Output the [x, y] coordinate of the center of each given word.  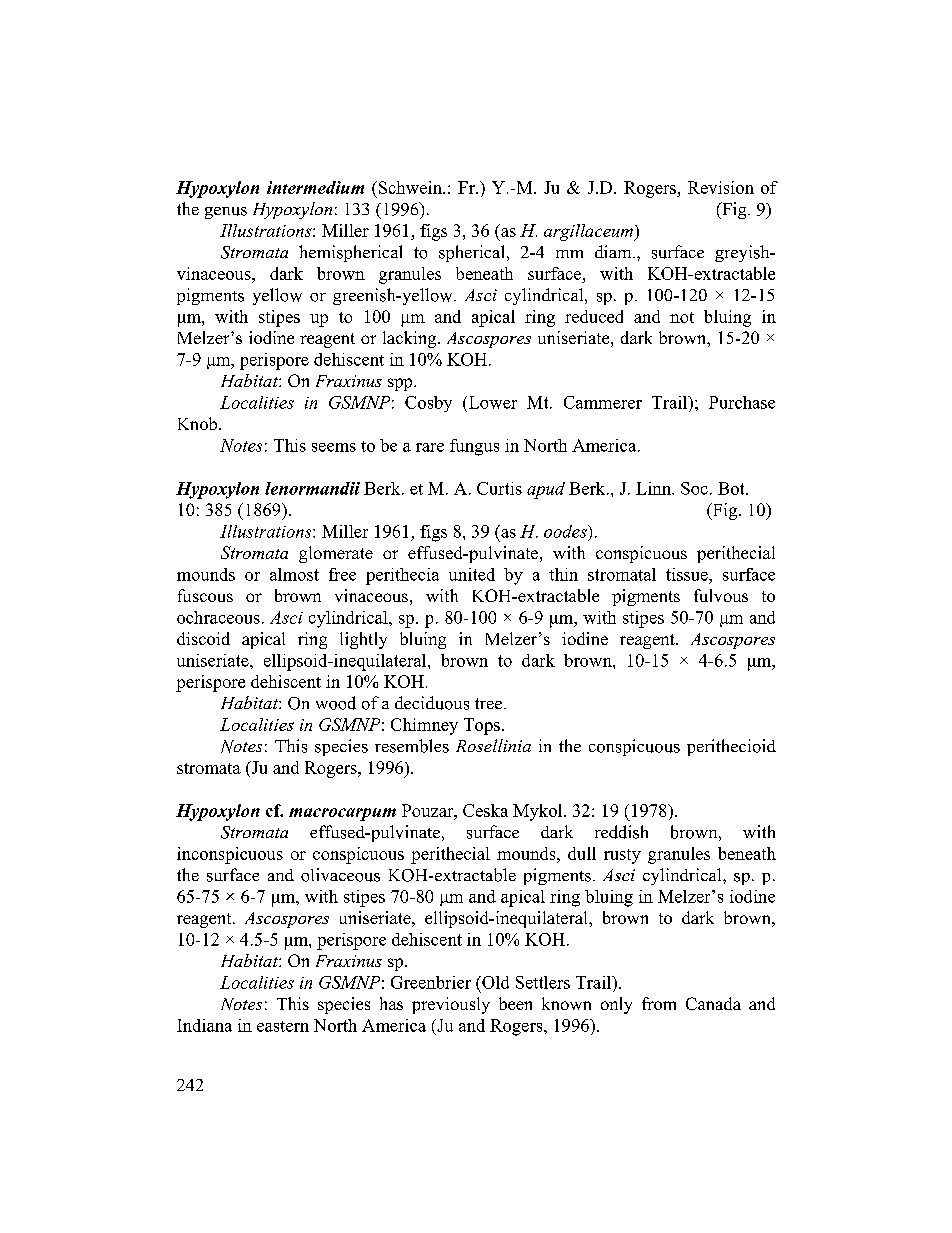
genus [226, 213]
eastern [283, 1026]
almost [294, 574]
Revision [721, 187]
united [472, 574]
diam [614, 251]
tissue [688, 574]
